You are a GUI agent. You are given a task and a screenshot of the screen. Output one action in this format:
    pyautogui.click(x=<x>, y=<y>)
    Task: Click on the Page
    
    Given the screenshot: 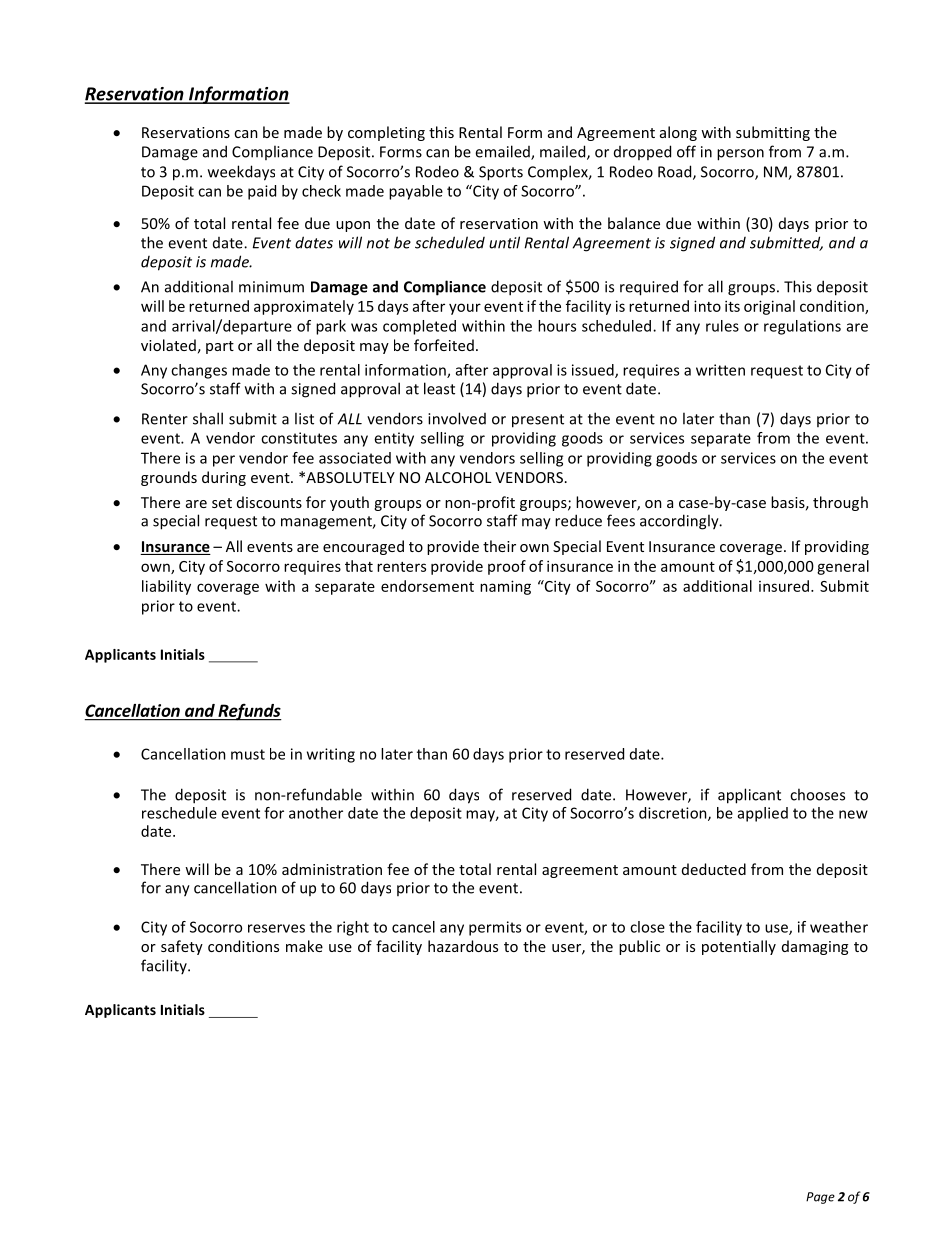 What is the action you would take?
    pyautogui.click(x=820, y=1198)
